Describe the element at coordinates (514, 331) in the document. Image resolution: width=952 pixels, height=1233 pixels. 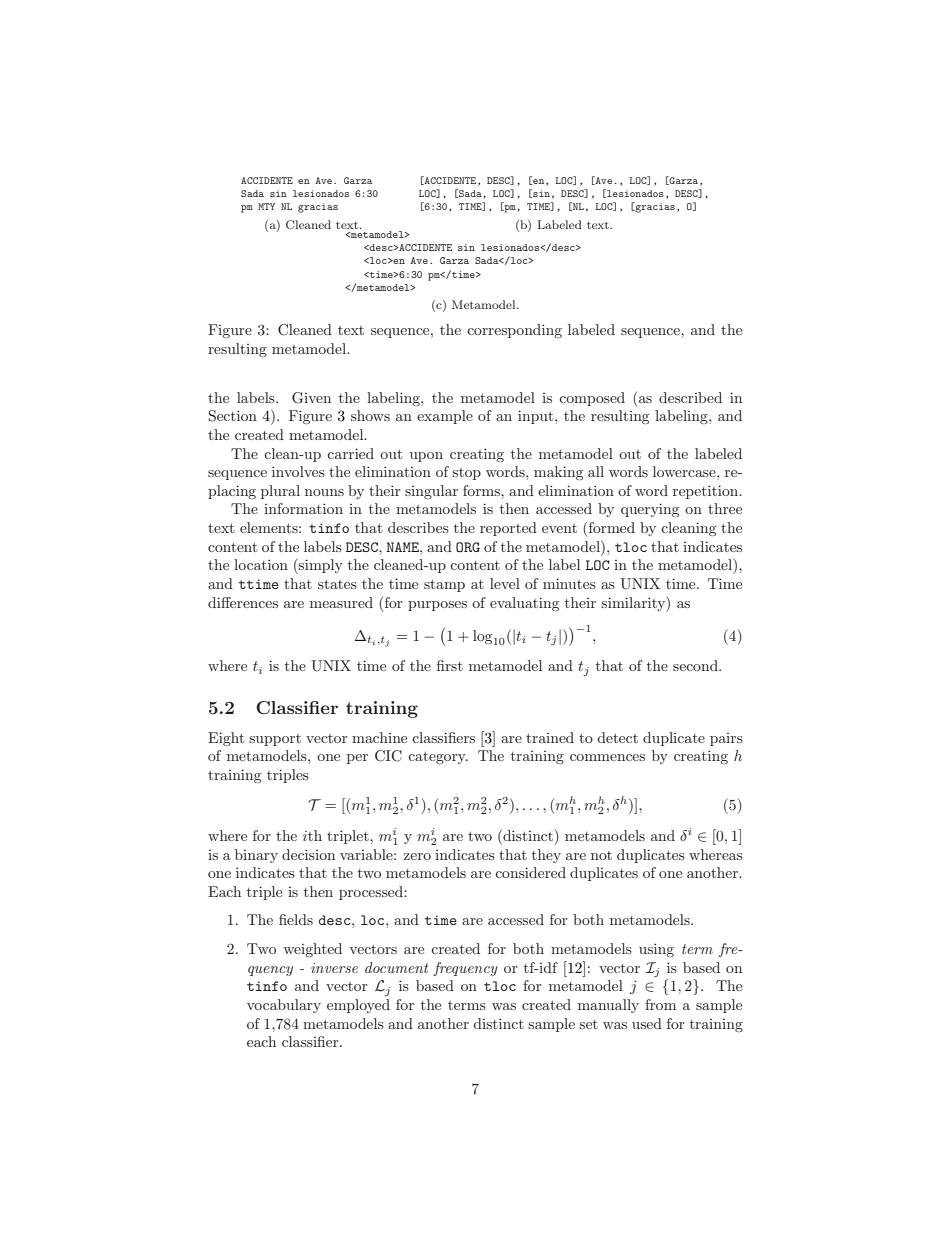
I see `corresponding` at that location.
